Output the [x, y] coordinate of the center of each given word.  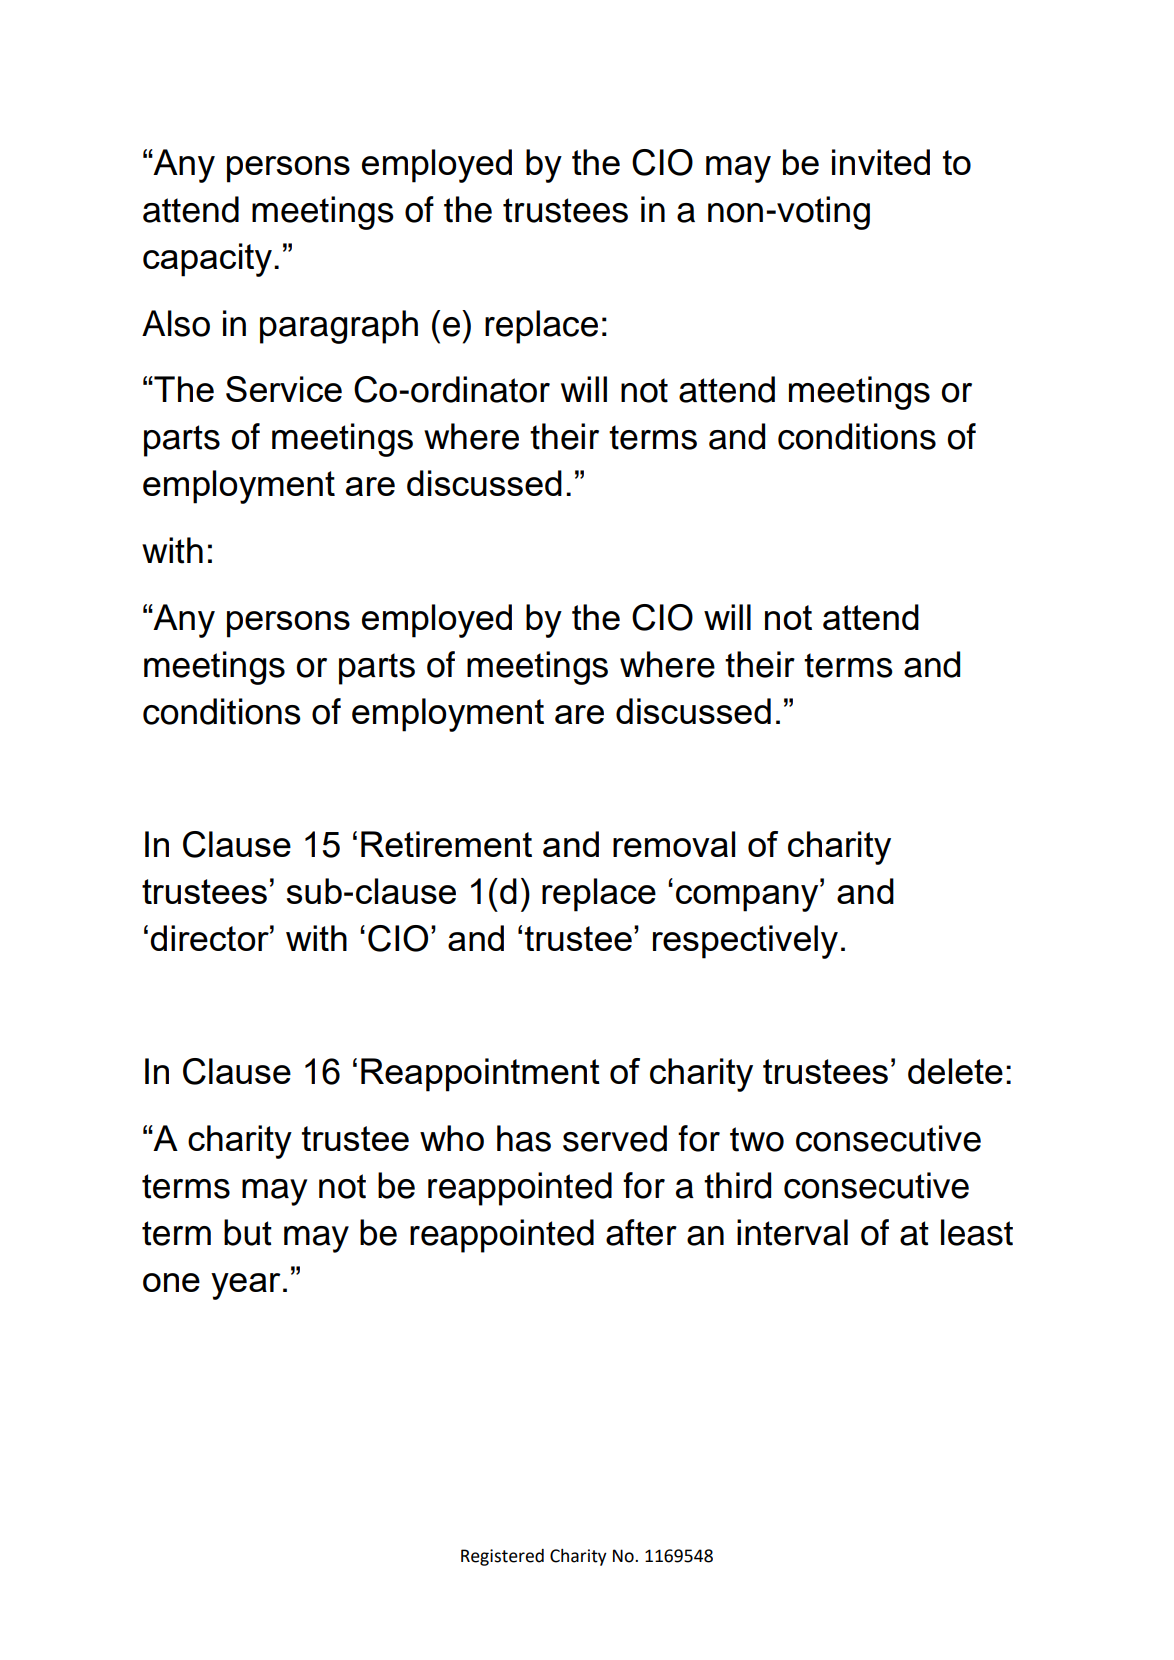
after [641, 1232]
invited [881, 162]
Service [284, 389]
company [748, 898]
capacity [209, 260]
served [615, 1138]
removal [674, 844]
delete [955, 1071]
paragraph [339, 327]
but [248, 1232]
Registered [502, 1557]
